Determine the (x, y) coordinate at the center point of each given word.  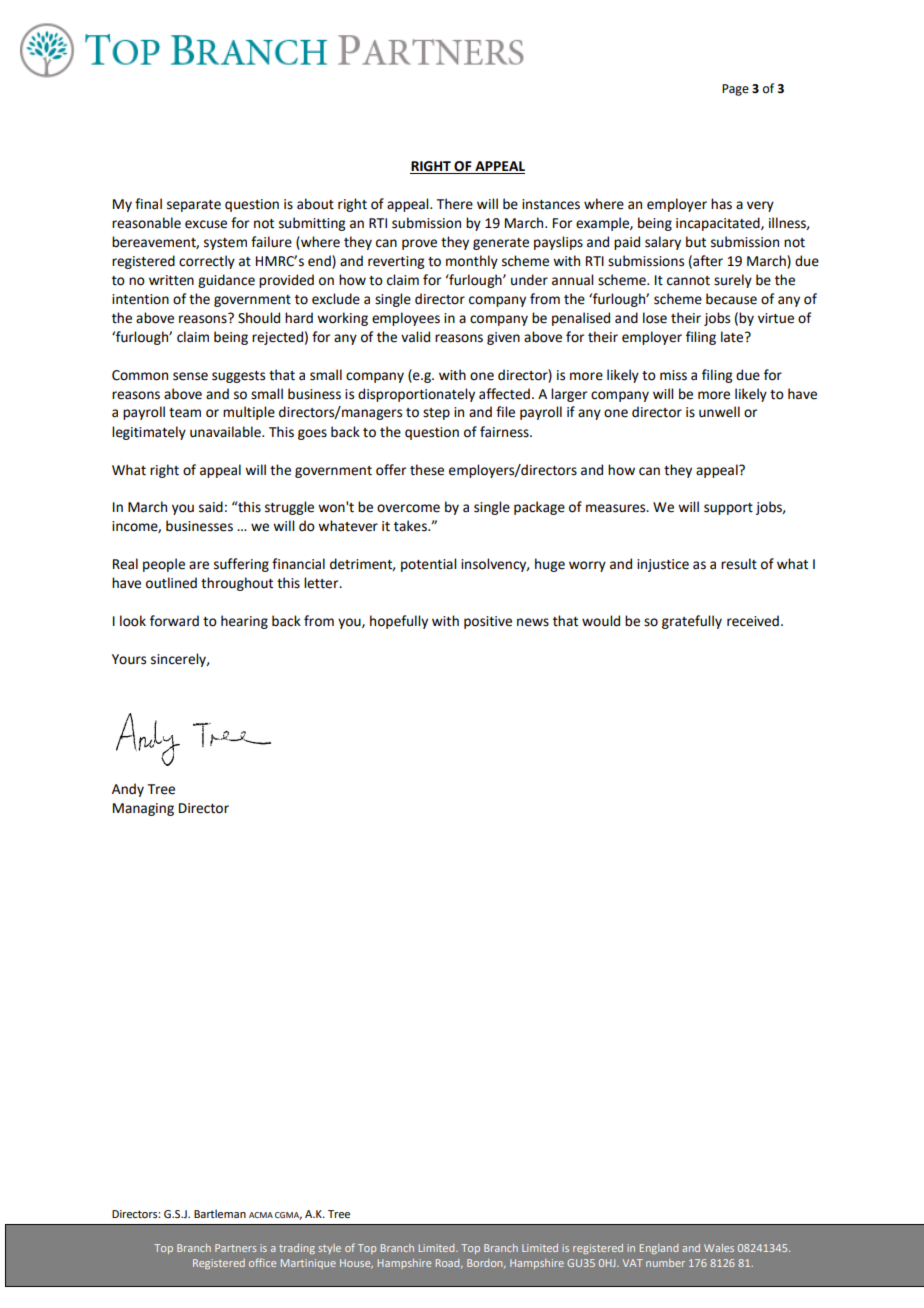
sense (190, 376)
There (455, 204)
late (733, 337)
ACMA (261, 1215)
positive (488, 622)
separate (194, 206)
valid (415, 337)
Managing (143, 809)
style (329, 1249)
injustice (663, 565)
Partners (235, 1248)
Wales (719, 1248)
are (199, 565)
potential (428, 565)
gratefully (692, 622)
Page (735, 90)
